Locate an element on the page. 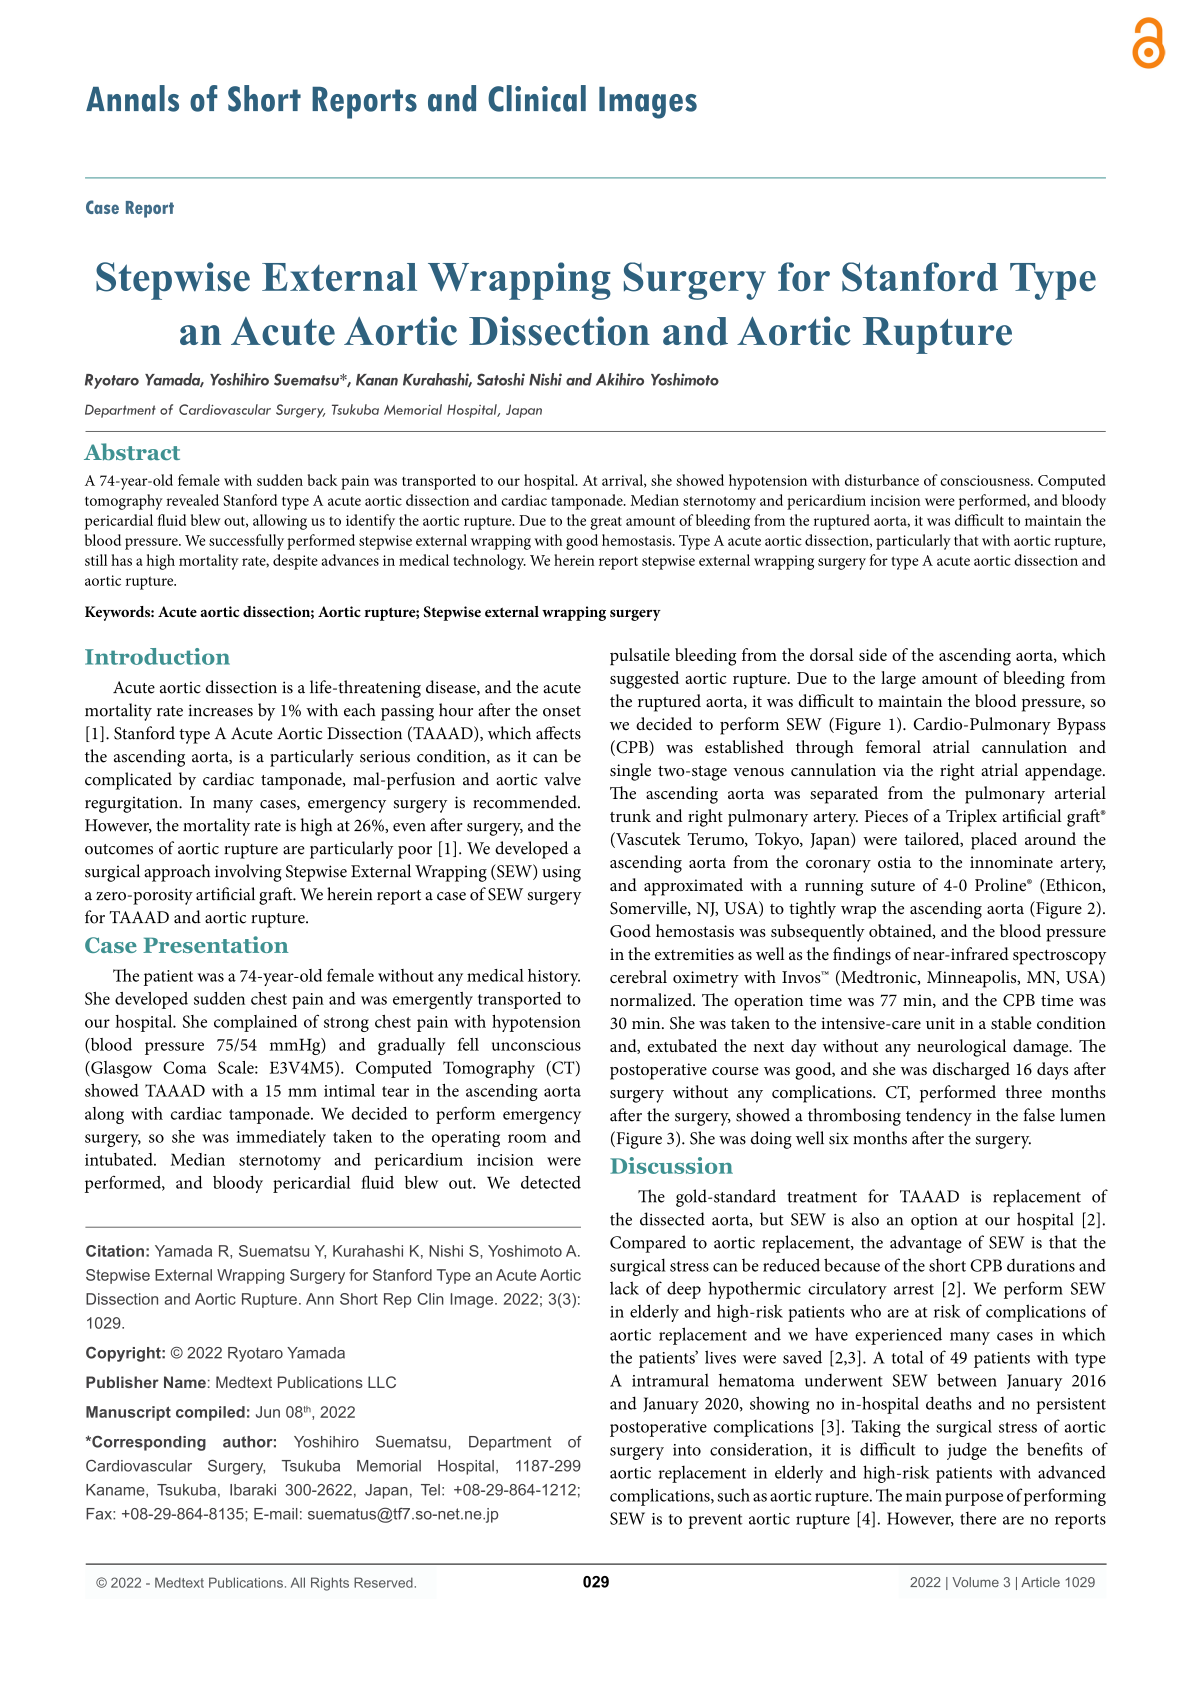  Akihiro is located at coordinates (620, 379).
